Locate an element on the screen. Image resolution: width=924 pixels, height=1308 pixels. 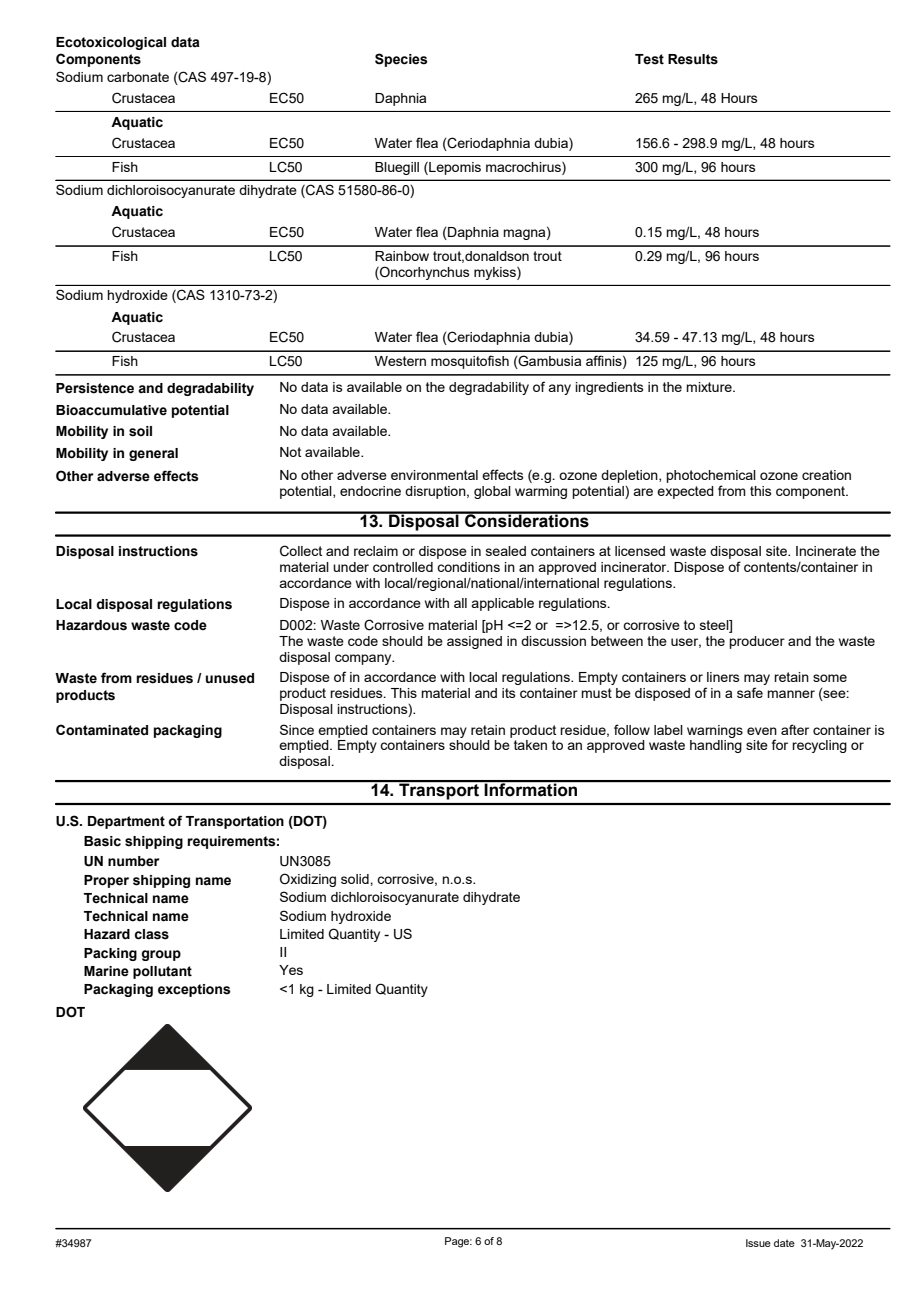
Species is located at coordinates (401, 60).
